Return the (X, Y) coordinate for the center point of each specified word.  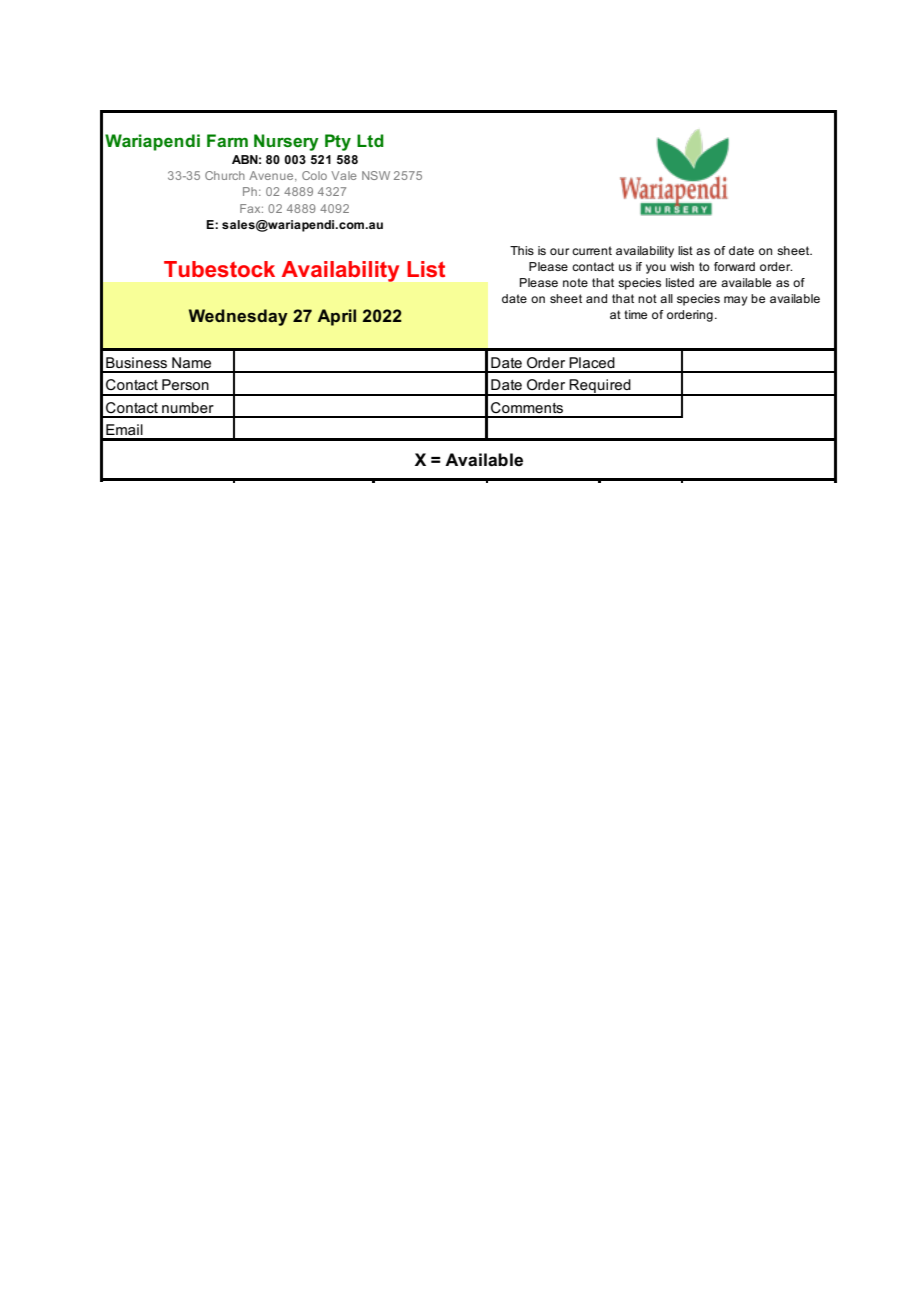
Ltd (370, 140)
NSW (376, 175)
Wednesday (238, 317)
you (656, 269)
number (188, 407)
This (522, 250)
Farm (227, 140)
